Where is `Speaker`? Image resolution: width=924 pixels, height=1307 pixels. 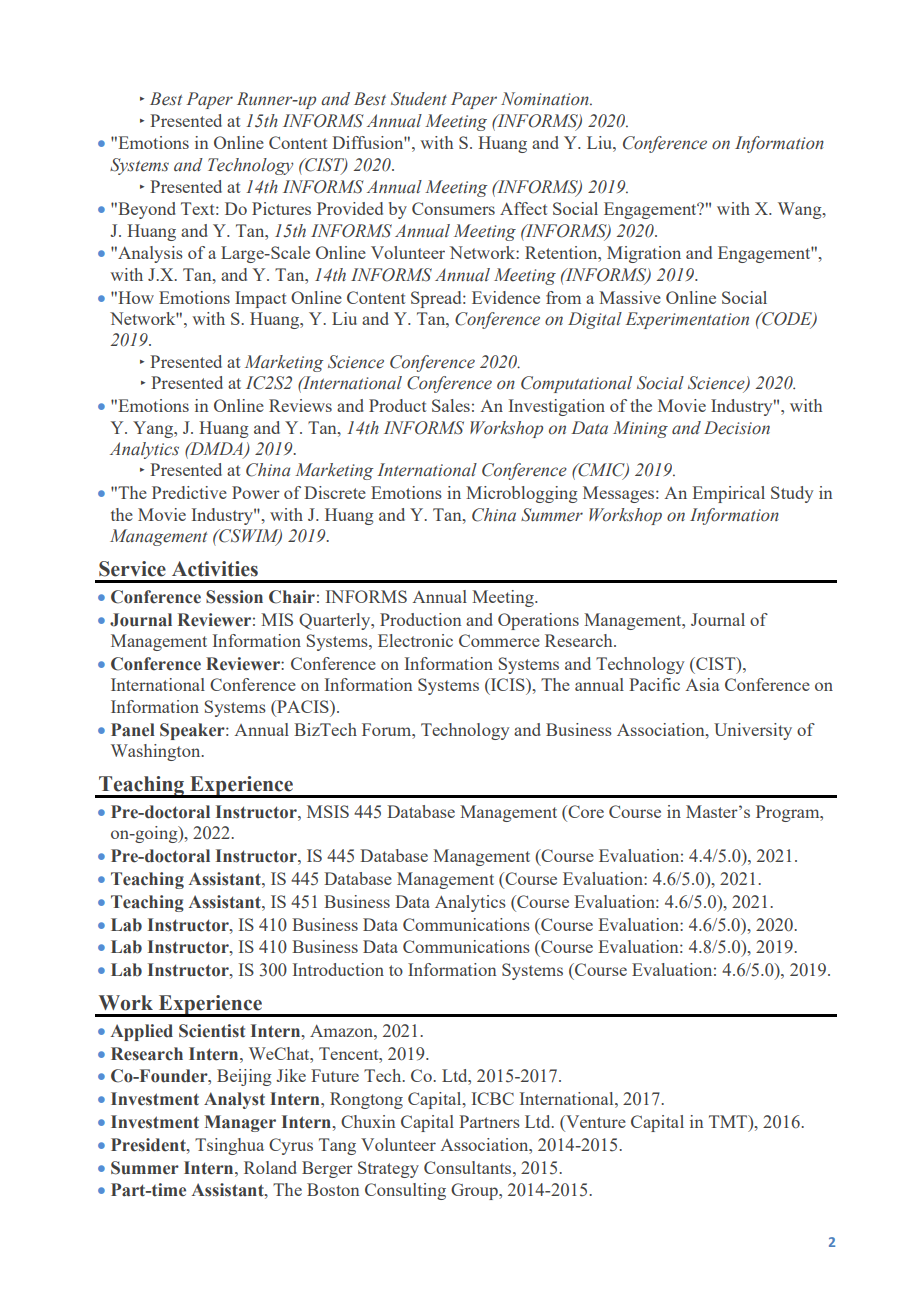
Speaker is located at coordinates (193, 731).
